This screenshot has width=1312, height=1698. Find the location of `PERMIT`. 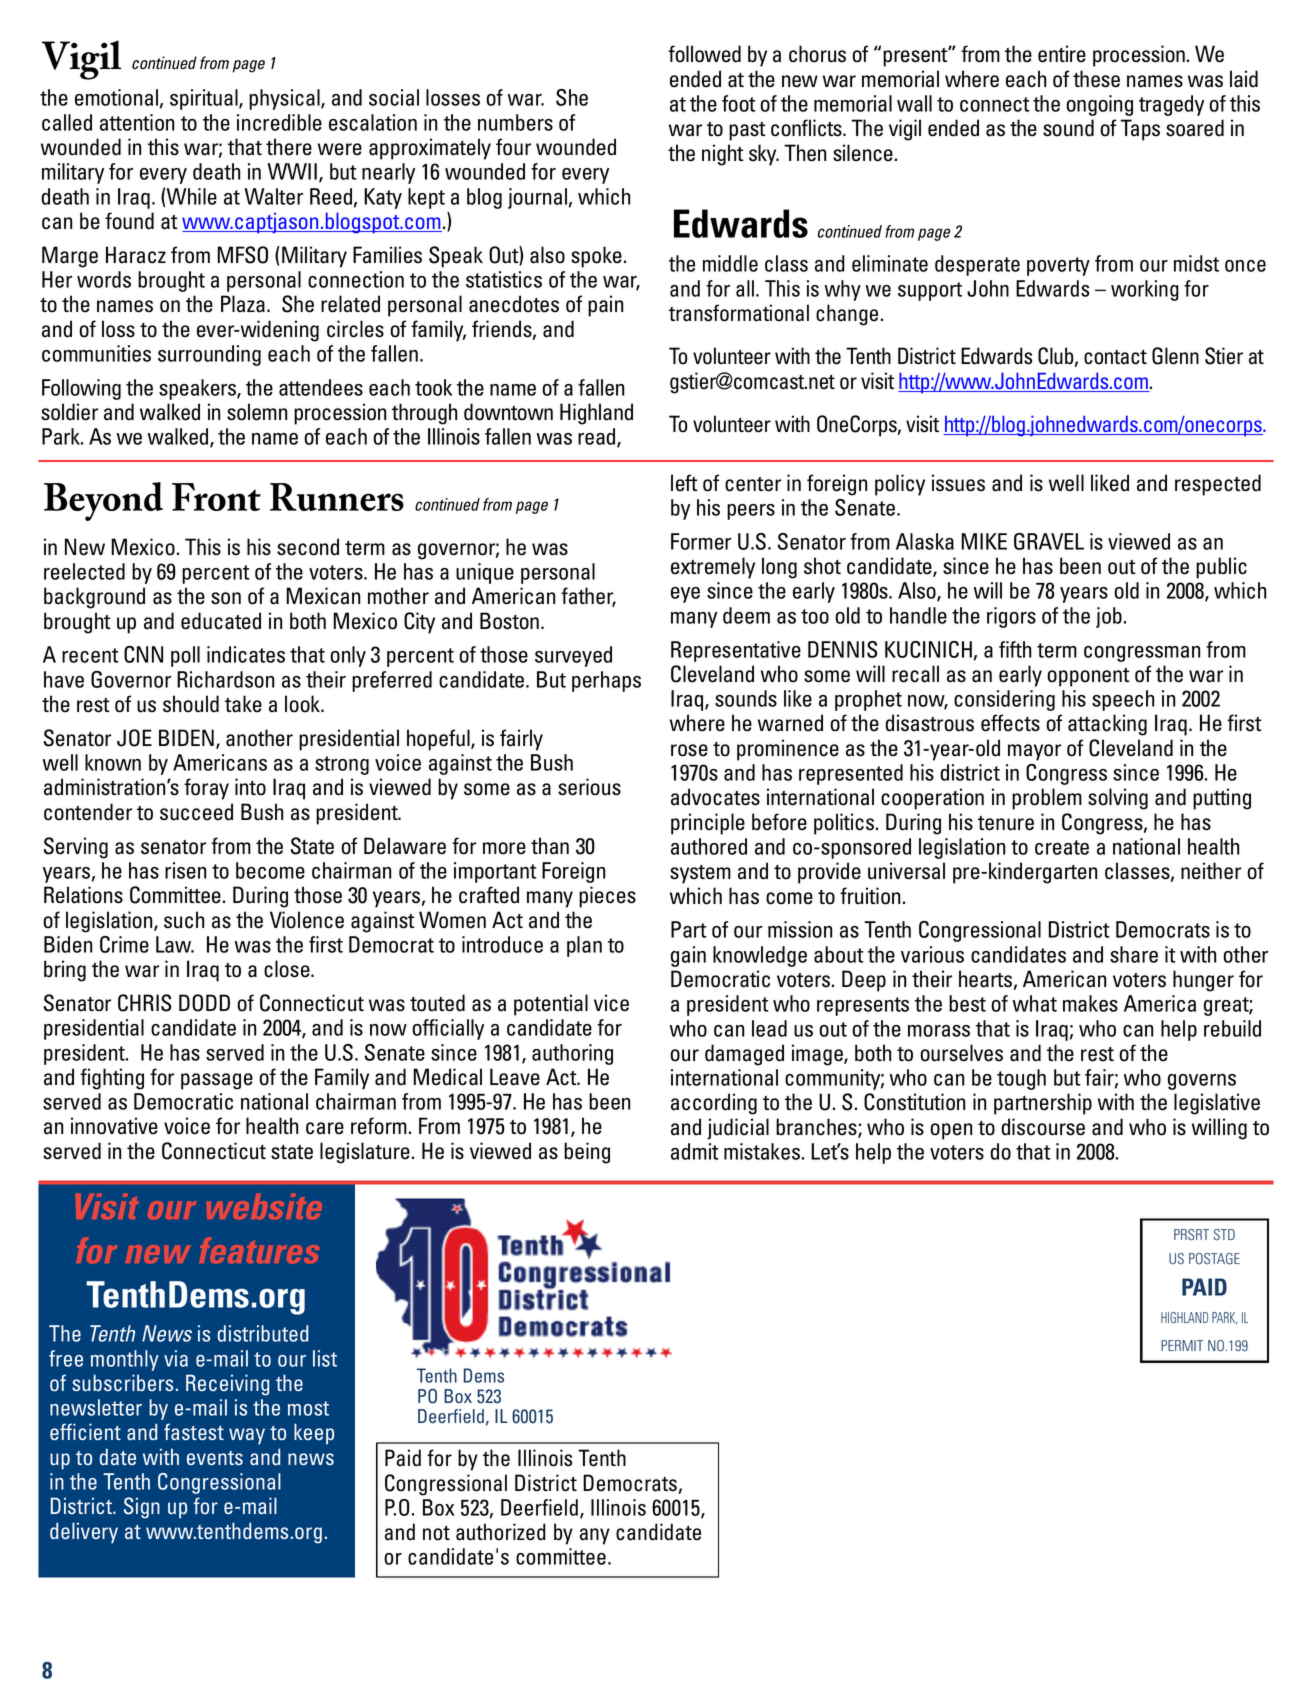

PERMIT is located at coordinates (1182, 1345).
